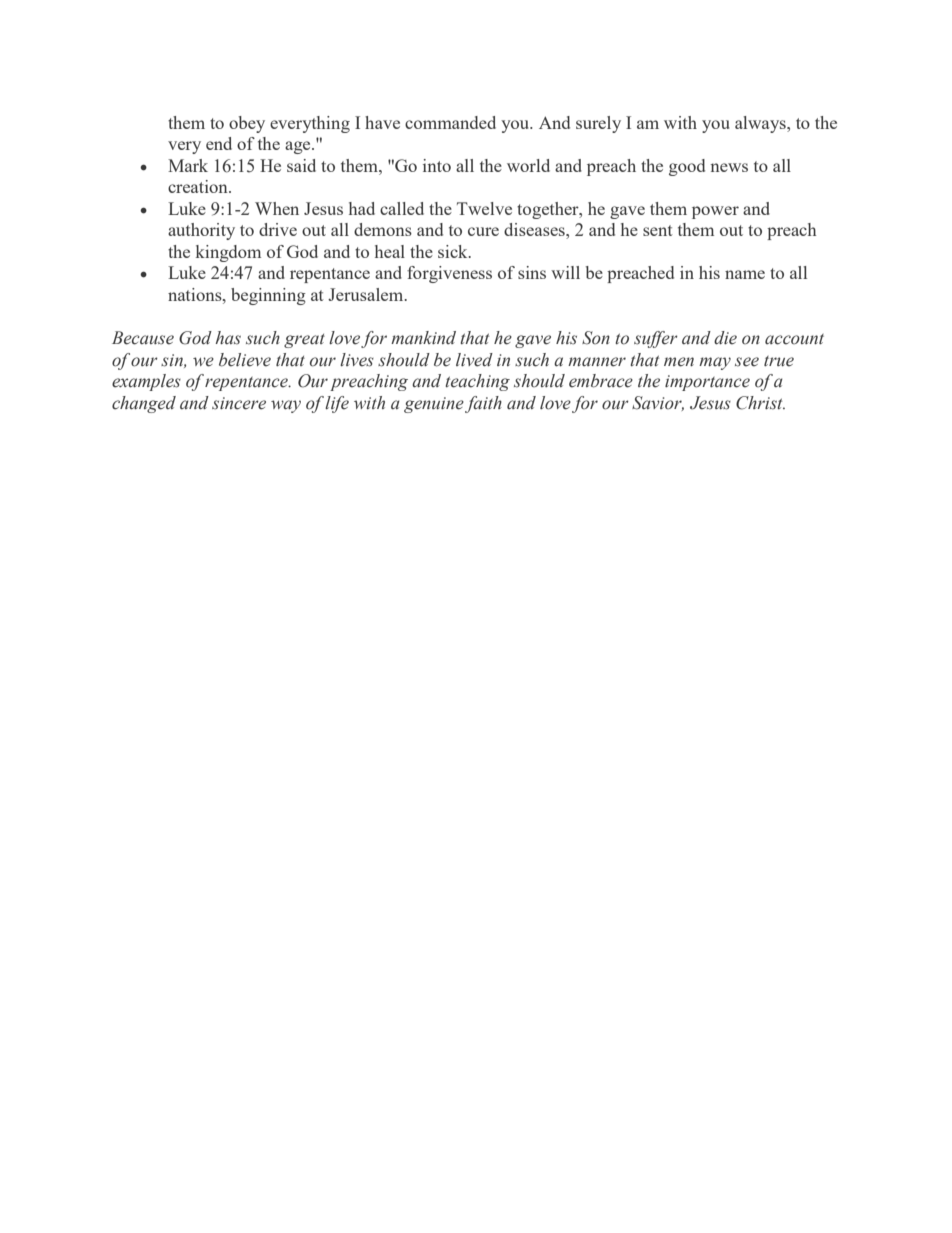  What do you see at coordinates (449, 274) in the page?
I see `forgiveness` at bounding box center [449, 274].
